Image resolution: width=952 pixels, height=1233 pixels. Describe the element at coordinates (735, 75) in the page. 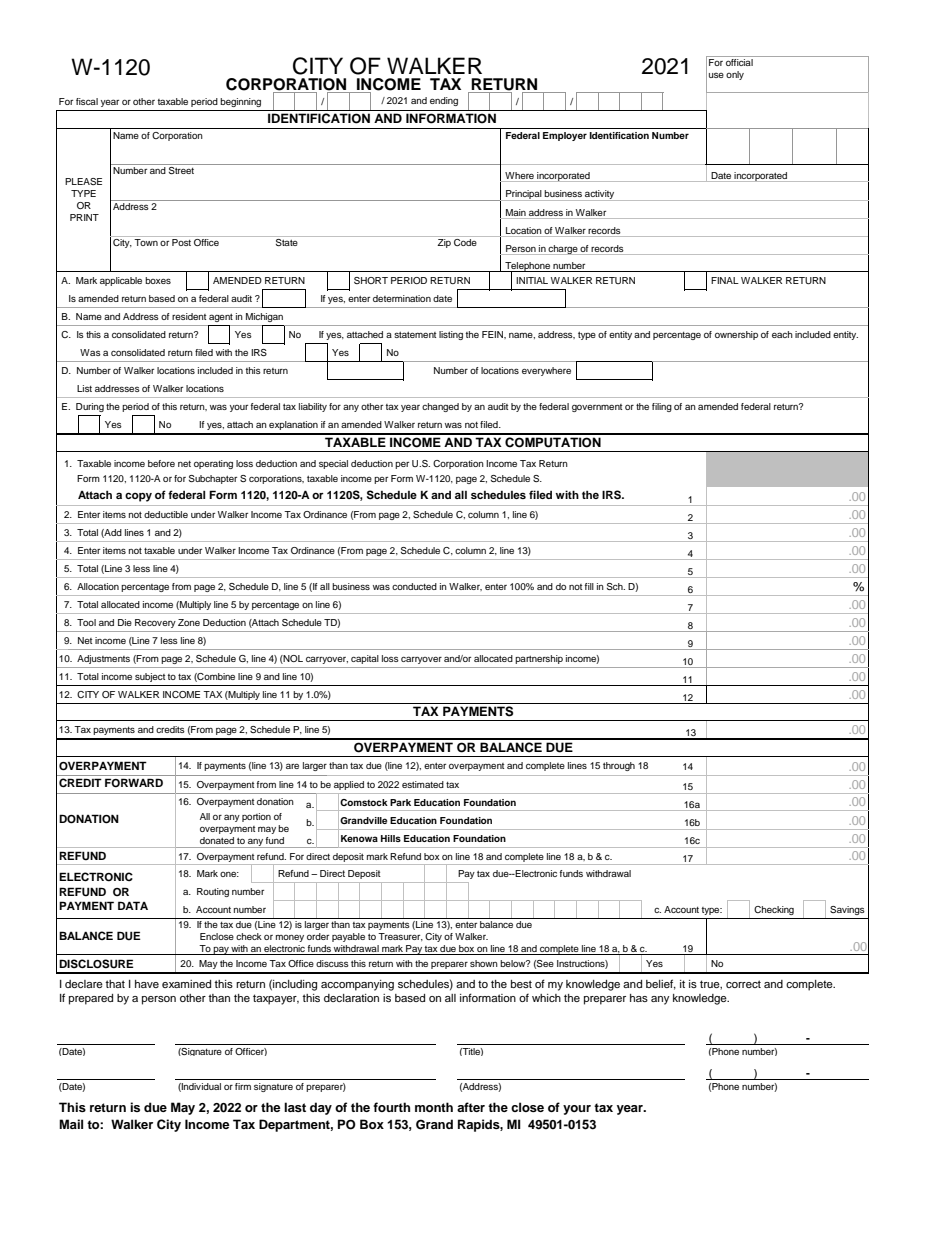

I see `only` at that location.
